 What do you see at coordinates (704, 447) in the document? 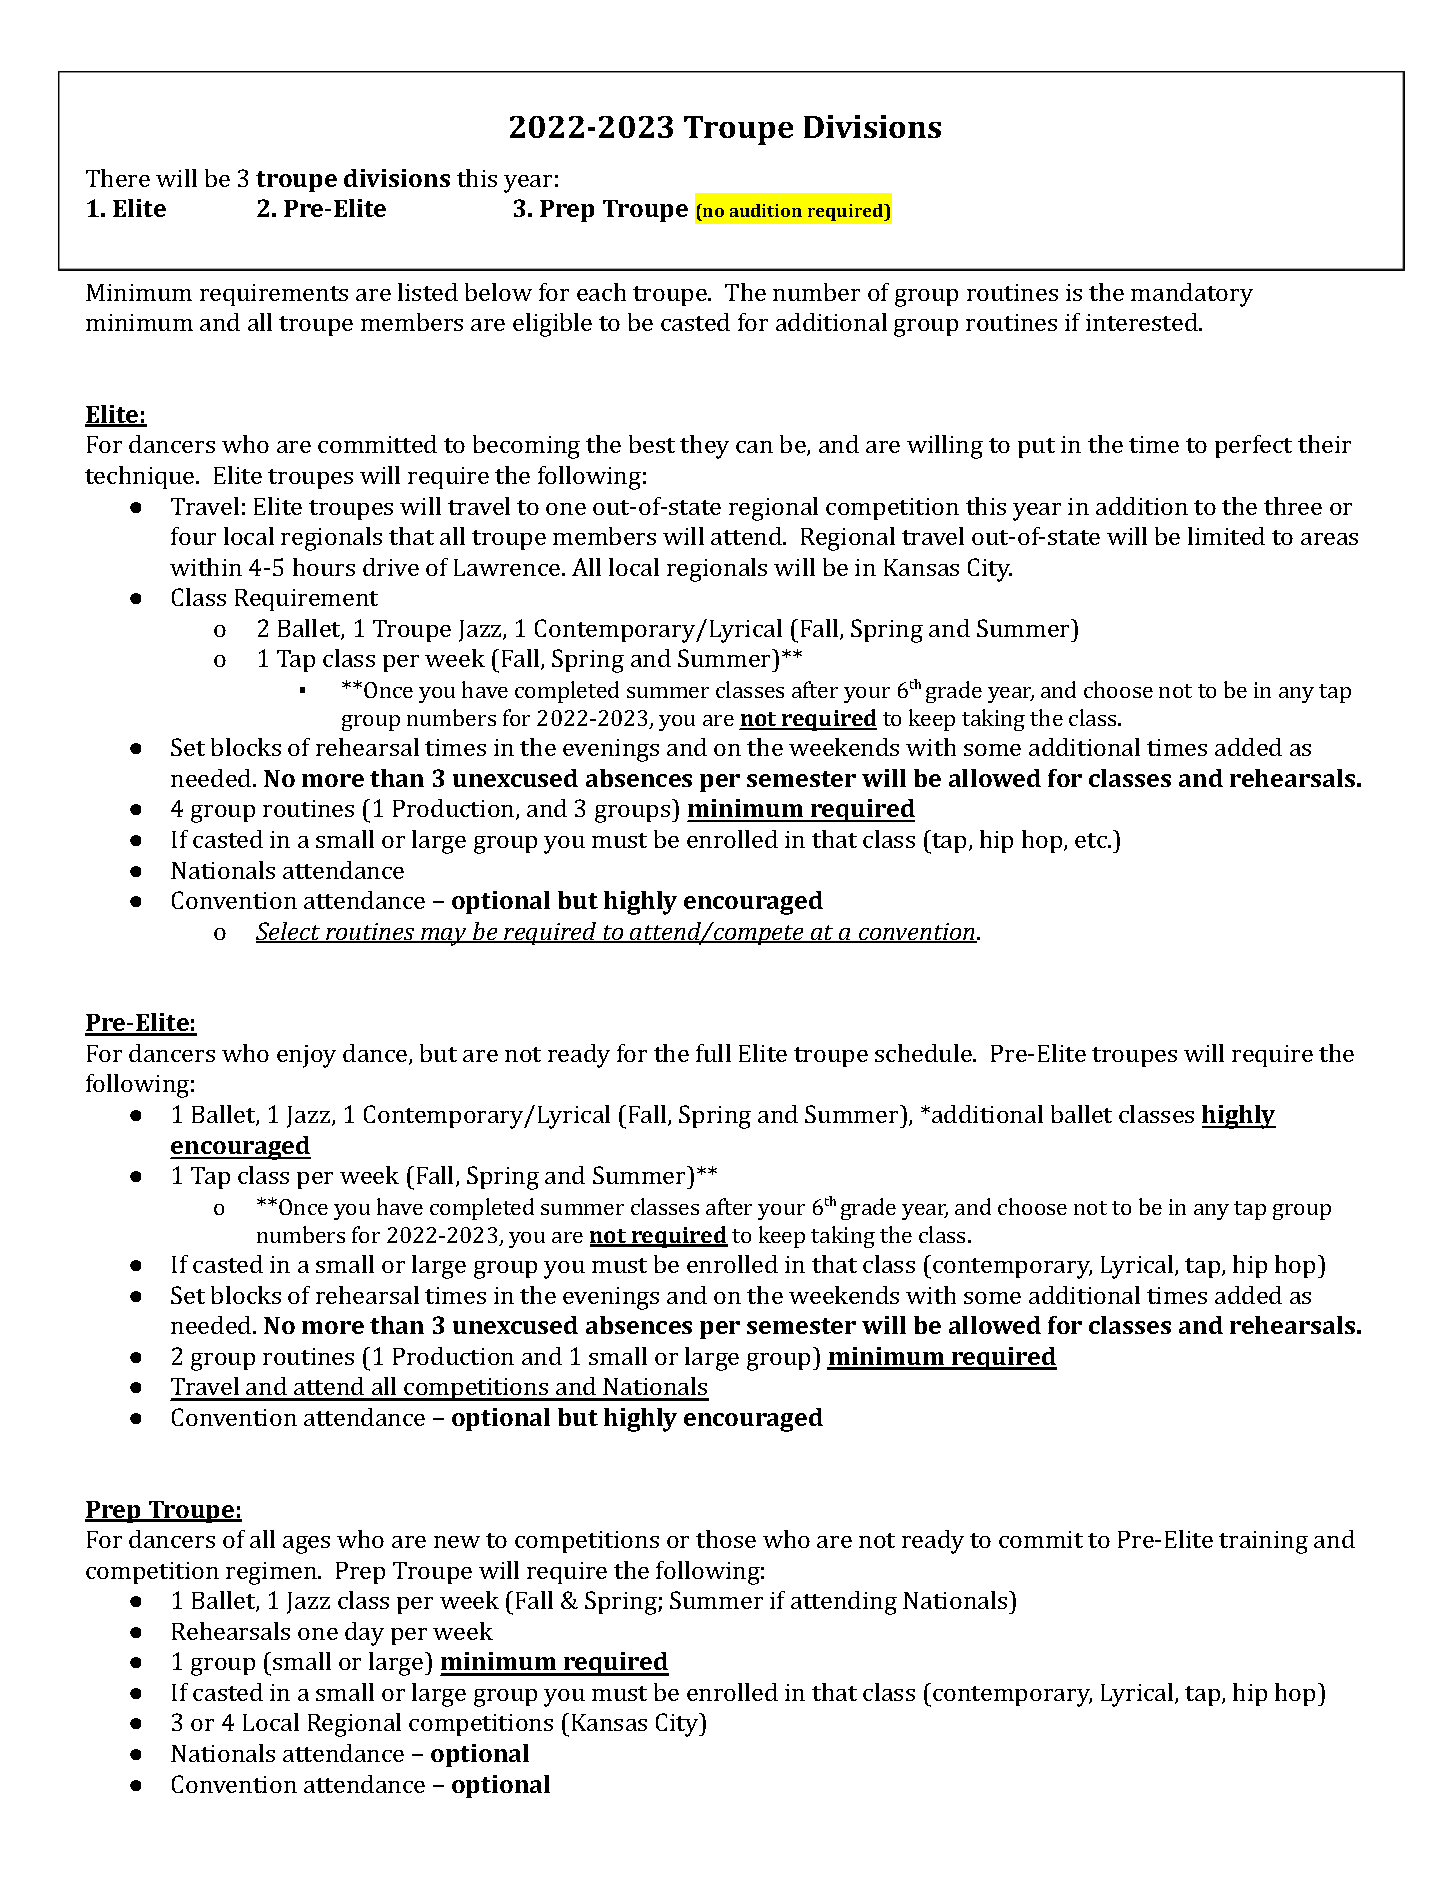
I see `they` at bounding box center [704, 447].
